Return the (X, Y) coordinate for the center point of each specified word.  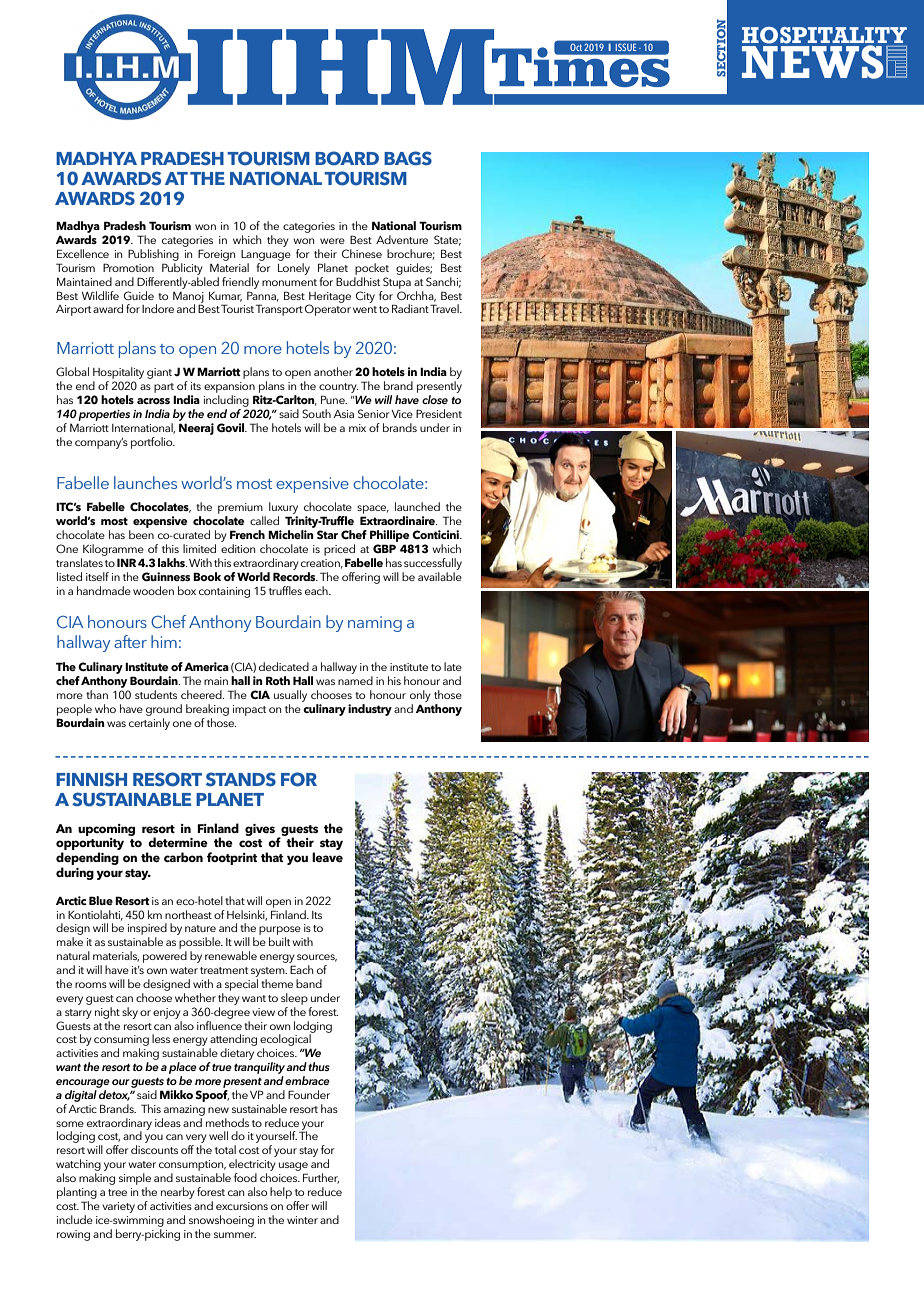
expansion (229, 387)
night (107, 1013)
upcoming (106, 830)
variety (118, 1207)
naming (375, 624)
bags (408, 158)
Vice (402, 414)
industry (370, 710)
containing (224, 592)
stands (241, 779)
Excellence (83, 253)
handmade (104, 590)
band (309, 983)
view (263, 1012)
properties (104, 415)
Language (266, 255)
